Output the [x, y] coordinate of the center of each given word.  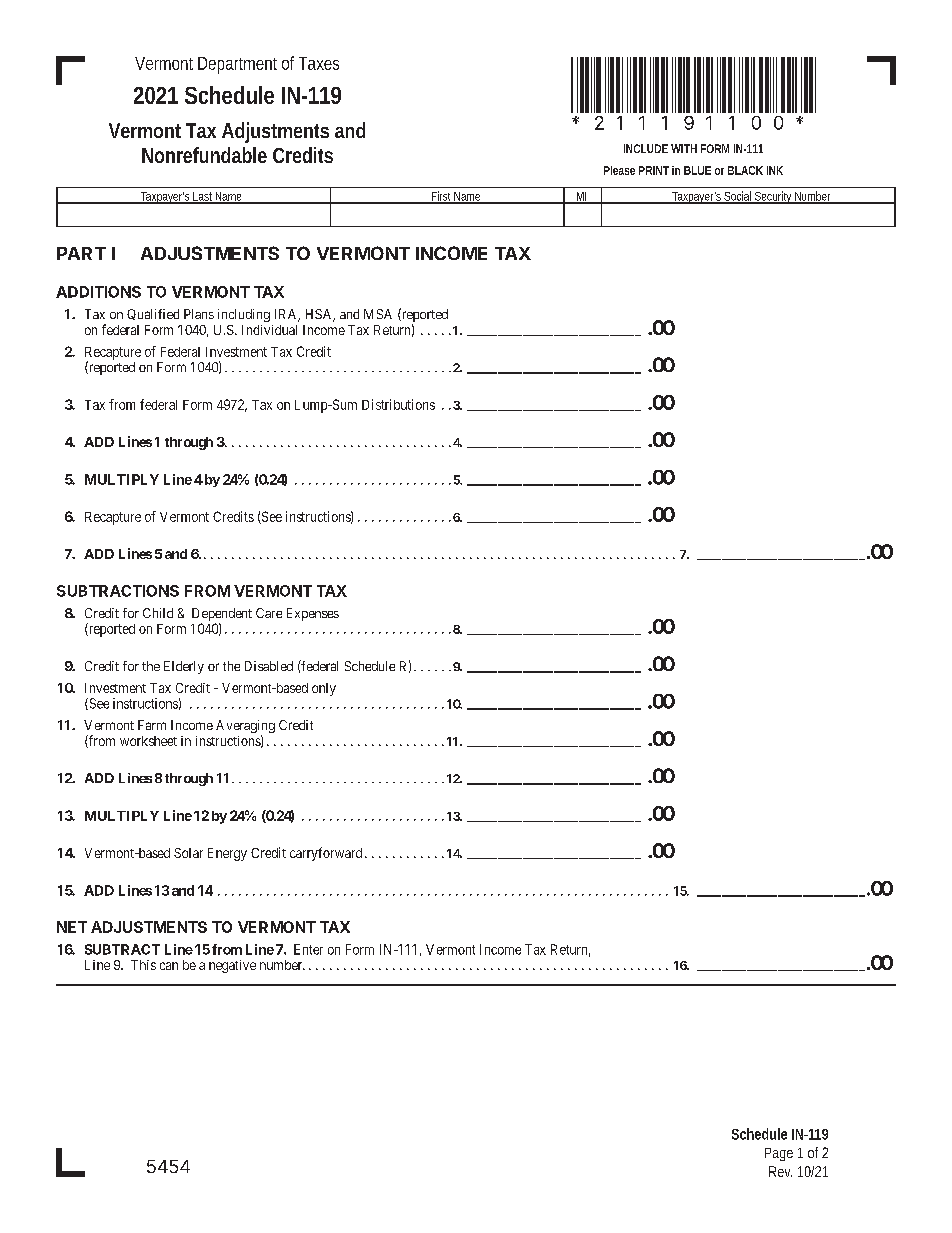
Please [619, 170]
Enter [308, 949]
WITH [684, 148]
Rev [780, 1171]
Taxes [319, 63]
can [169, 966]
